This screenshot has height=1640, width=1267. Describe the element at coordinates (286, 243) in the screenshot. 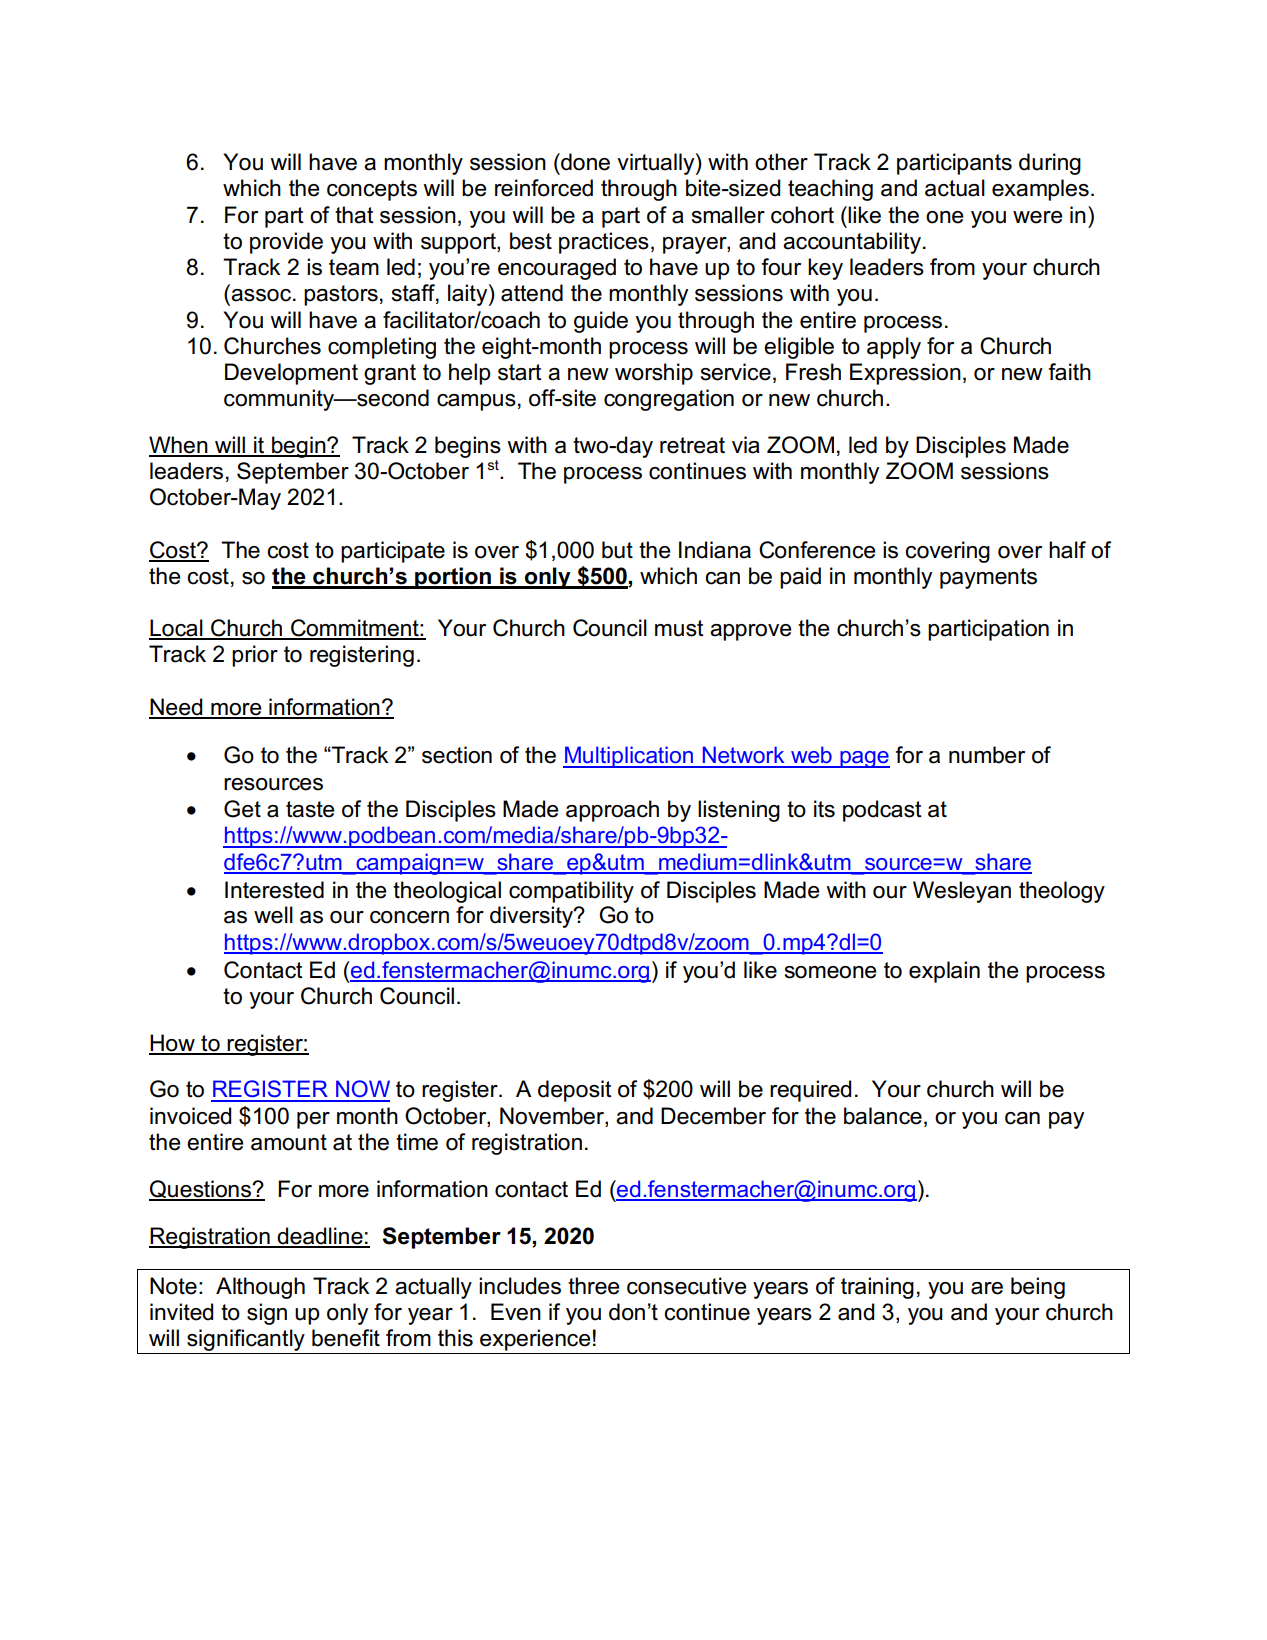

I see `provide` at that location.
